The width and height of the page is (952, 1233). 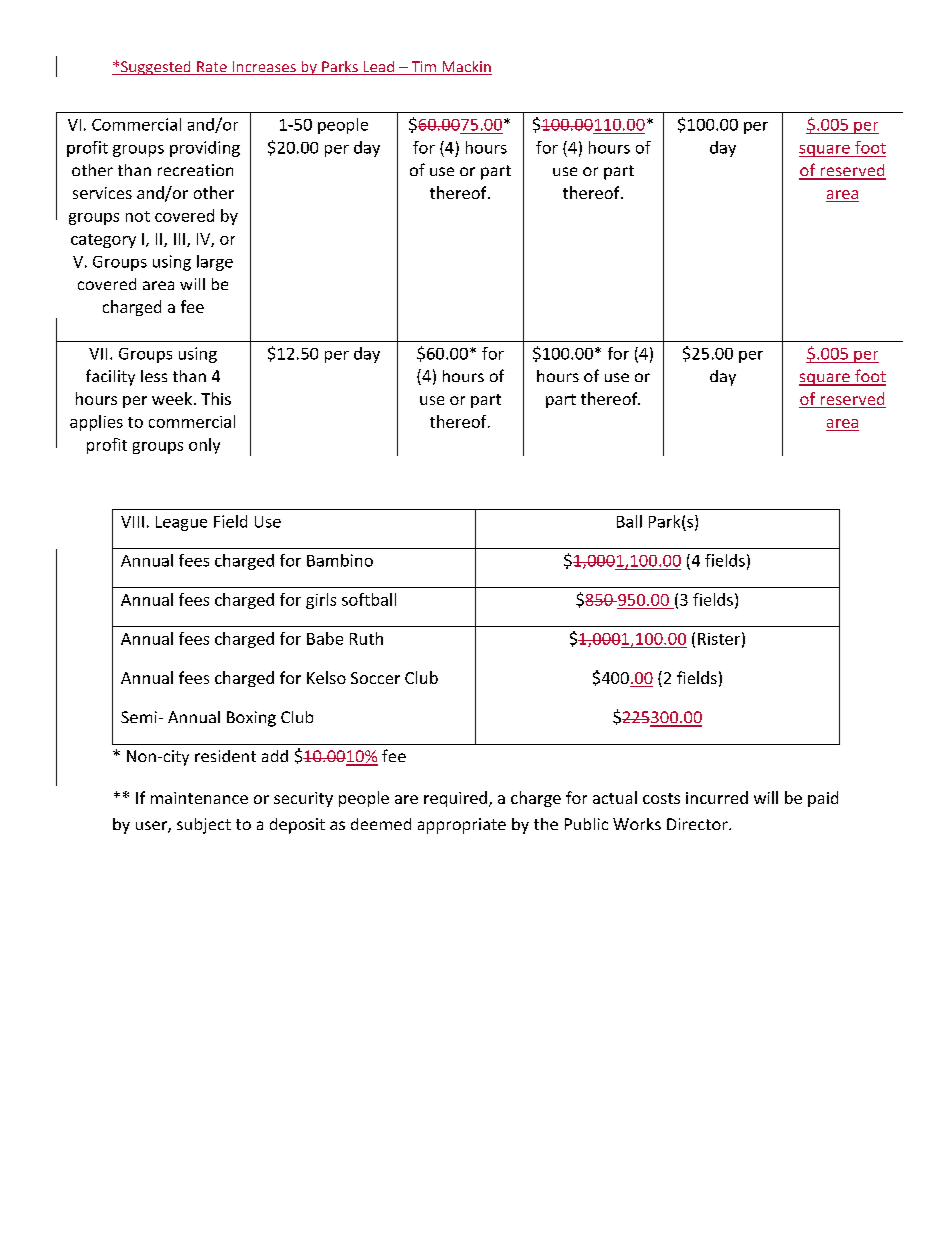 I want to click on girls, so click(x=321, y=601).
